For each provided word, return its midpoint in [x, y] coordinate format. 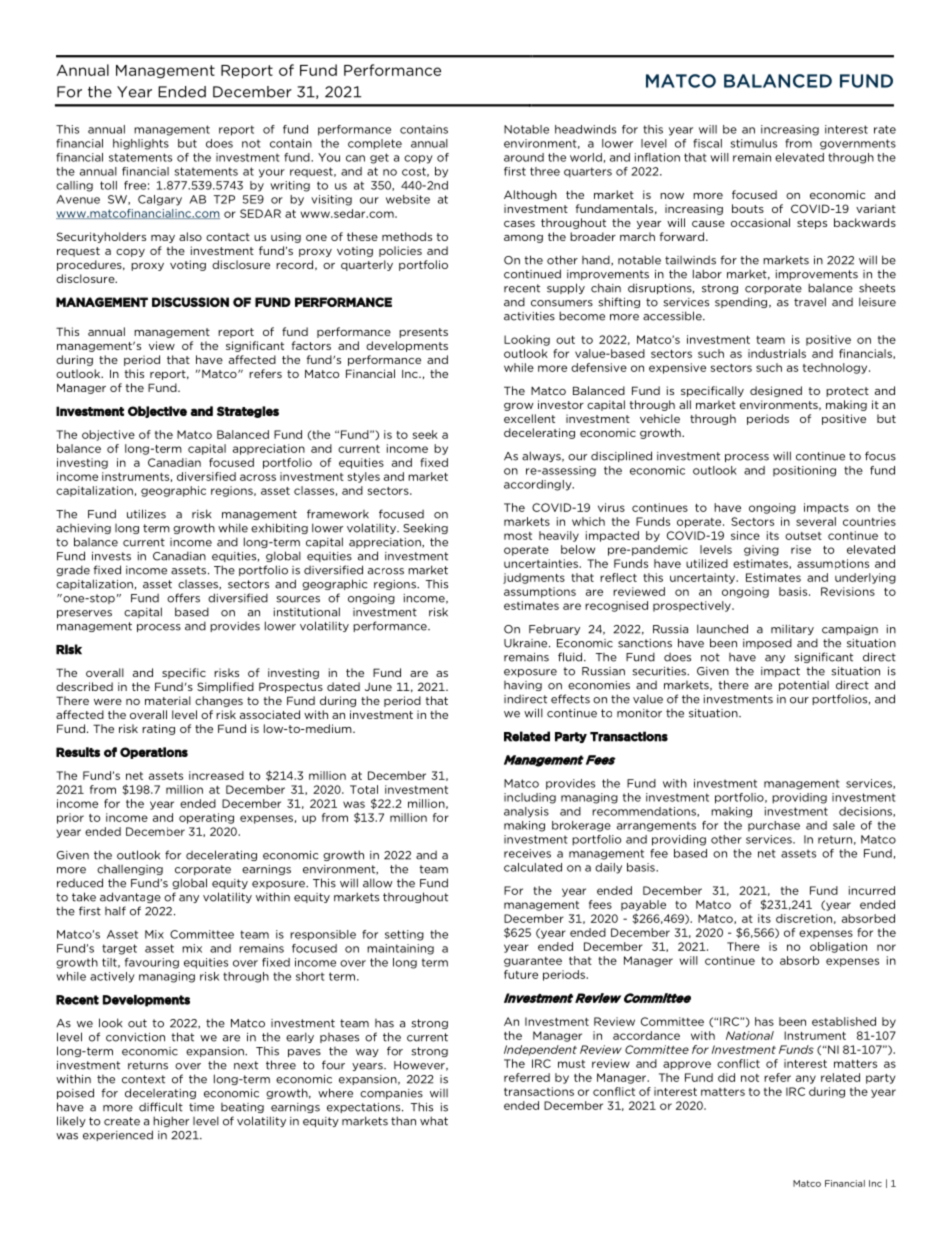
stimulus [753, 143]
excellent [529, 418]
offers [183, 598]
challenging [130, 870]
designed [776, 391]
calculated [533, 867]
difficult [161, 1107]
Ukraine [527, 643]
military [792, 629]
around [524, 157]
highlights [141, 144]
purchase [774, 826]
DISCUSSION [190, 302]
